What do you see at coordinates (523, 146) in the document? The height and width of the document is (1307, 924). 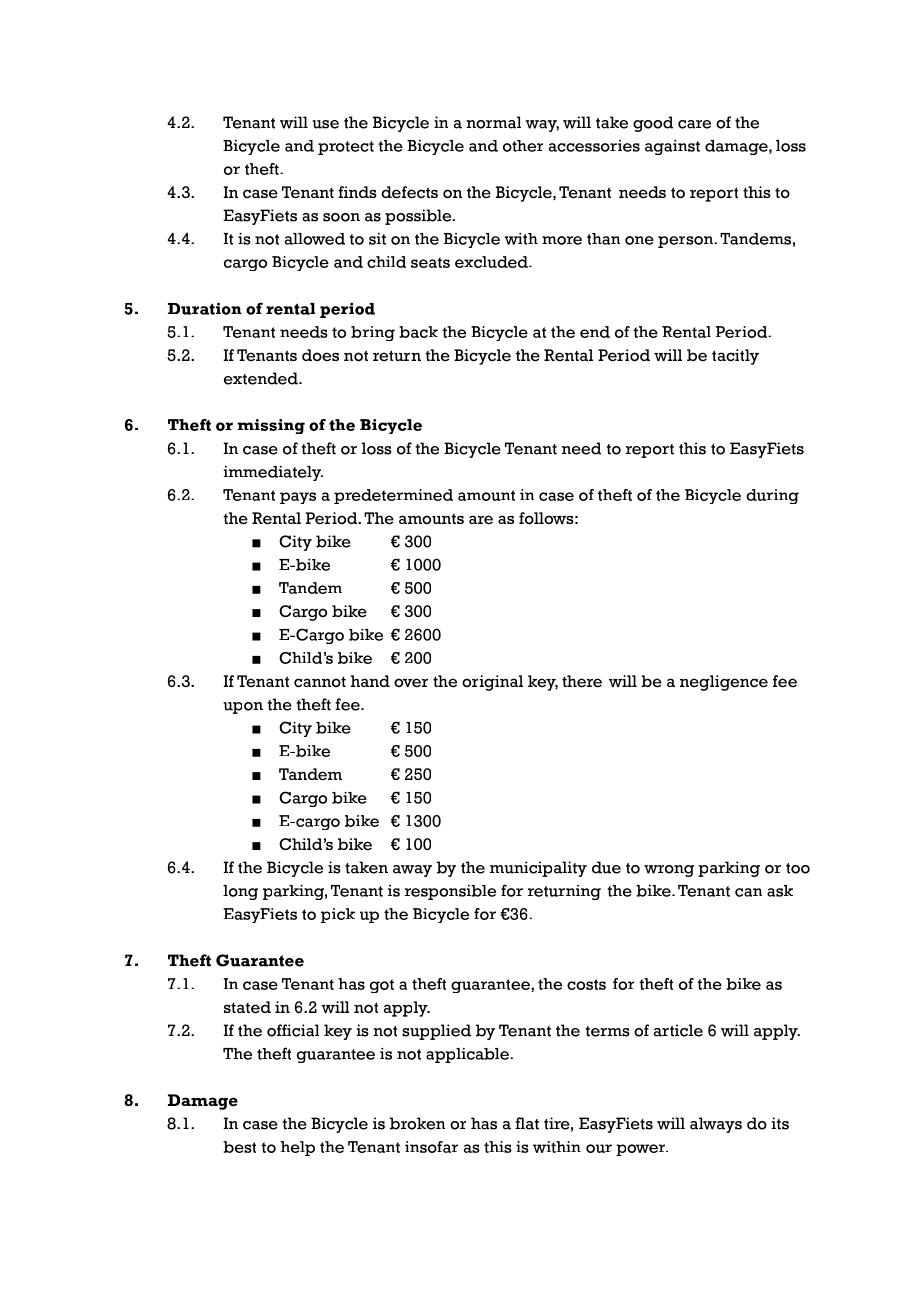 I see `other` at bounding box center [523, 146].
